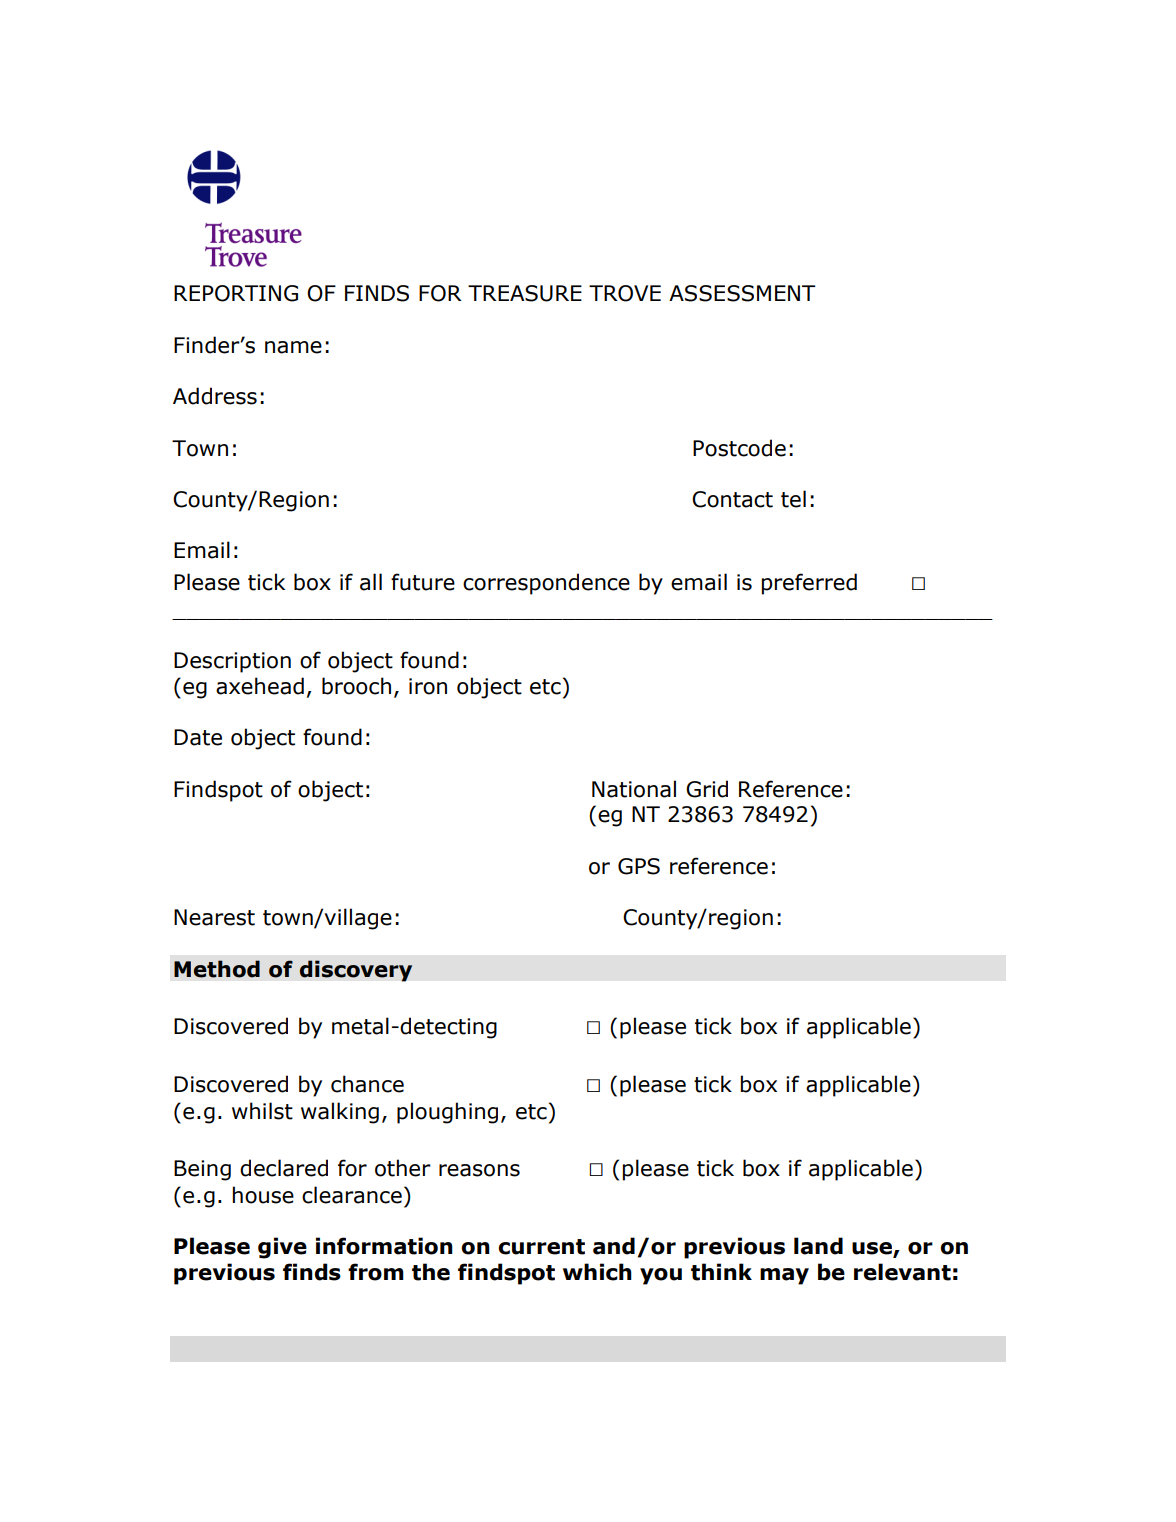 This screenshot has height=1522, width=1176. What do you see at coordinates (541, 1247) in the screenshot?
I see `current` at bounding box center [541, 1247].
